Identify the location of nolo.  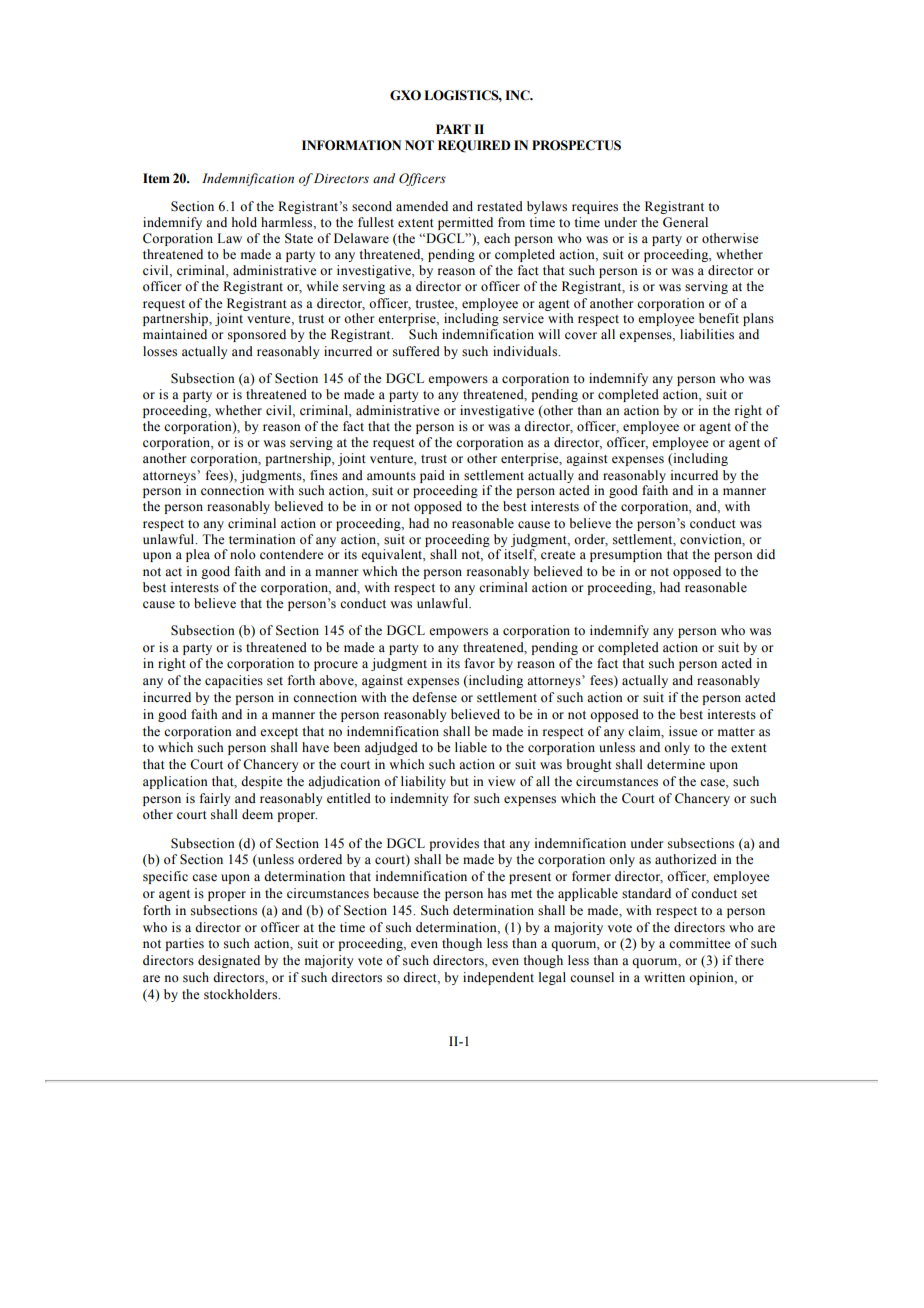
(243, 554).
